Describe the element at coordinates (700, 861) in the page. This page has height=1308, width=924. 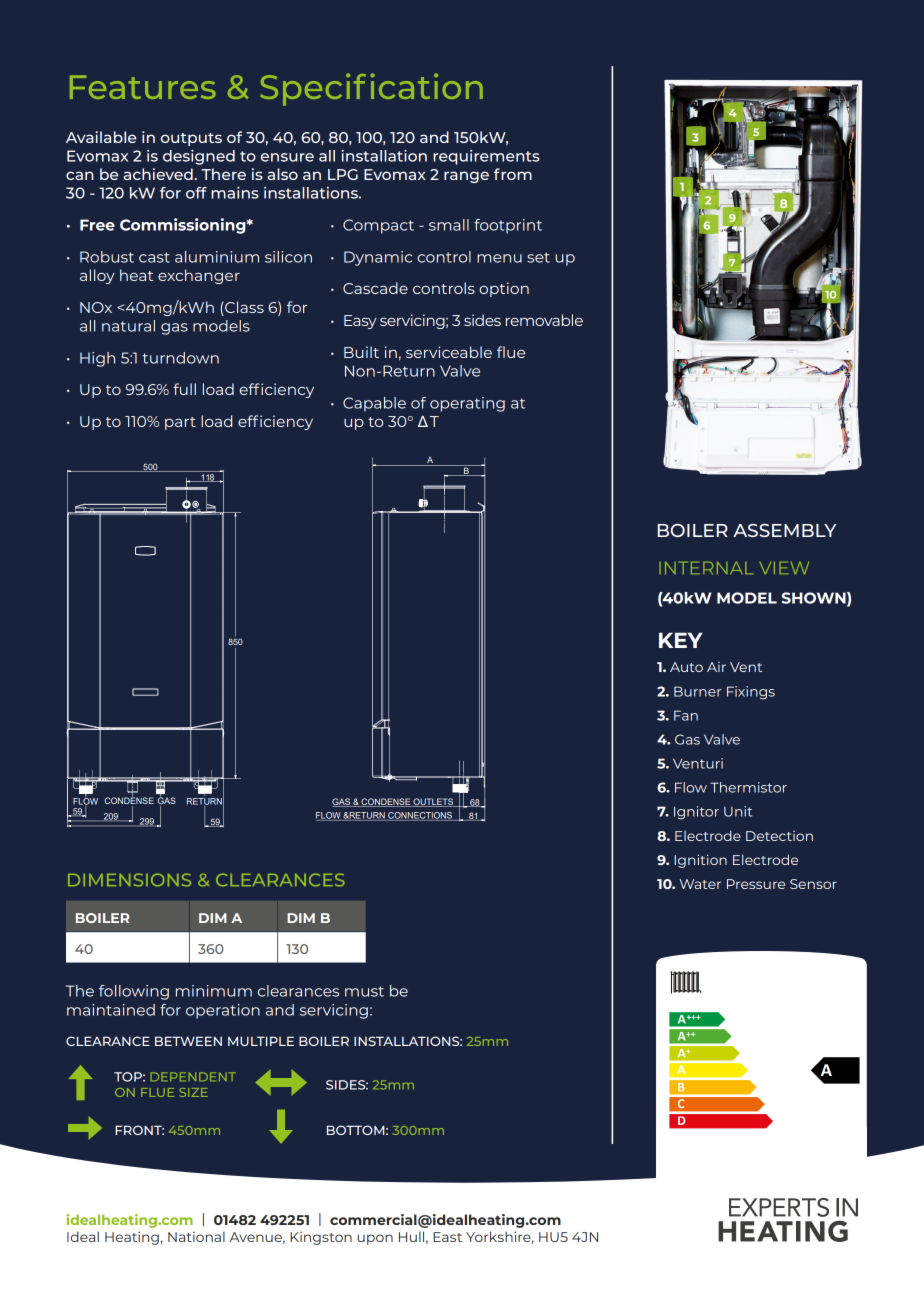
I see `Ignition` at that location.
